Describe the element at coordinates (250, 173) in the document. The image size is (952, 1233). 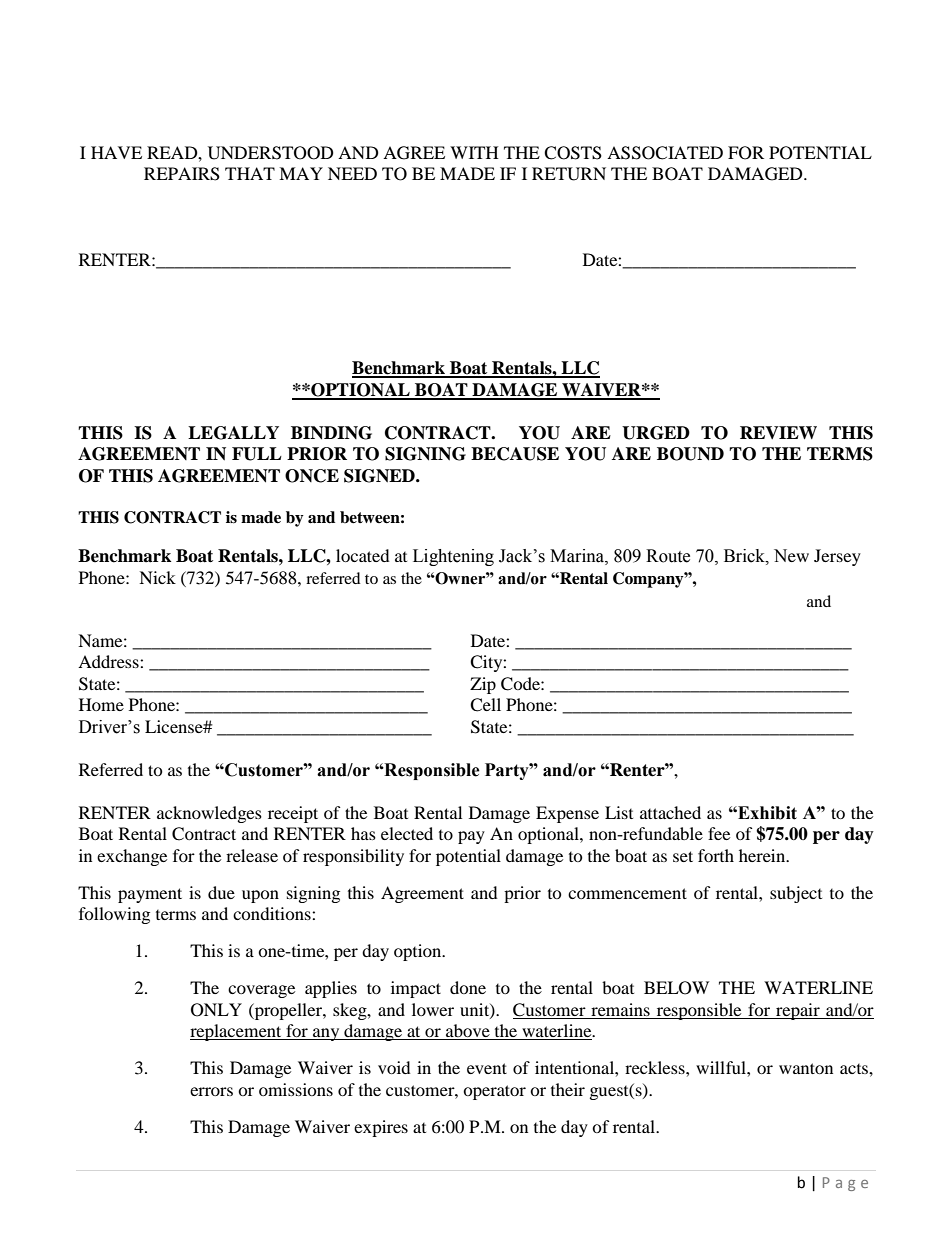
I see `THAT` at that location.
